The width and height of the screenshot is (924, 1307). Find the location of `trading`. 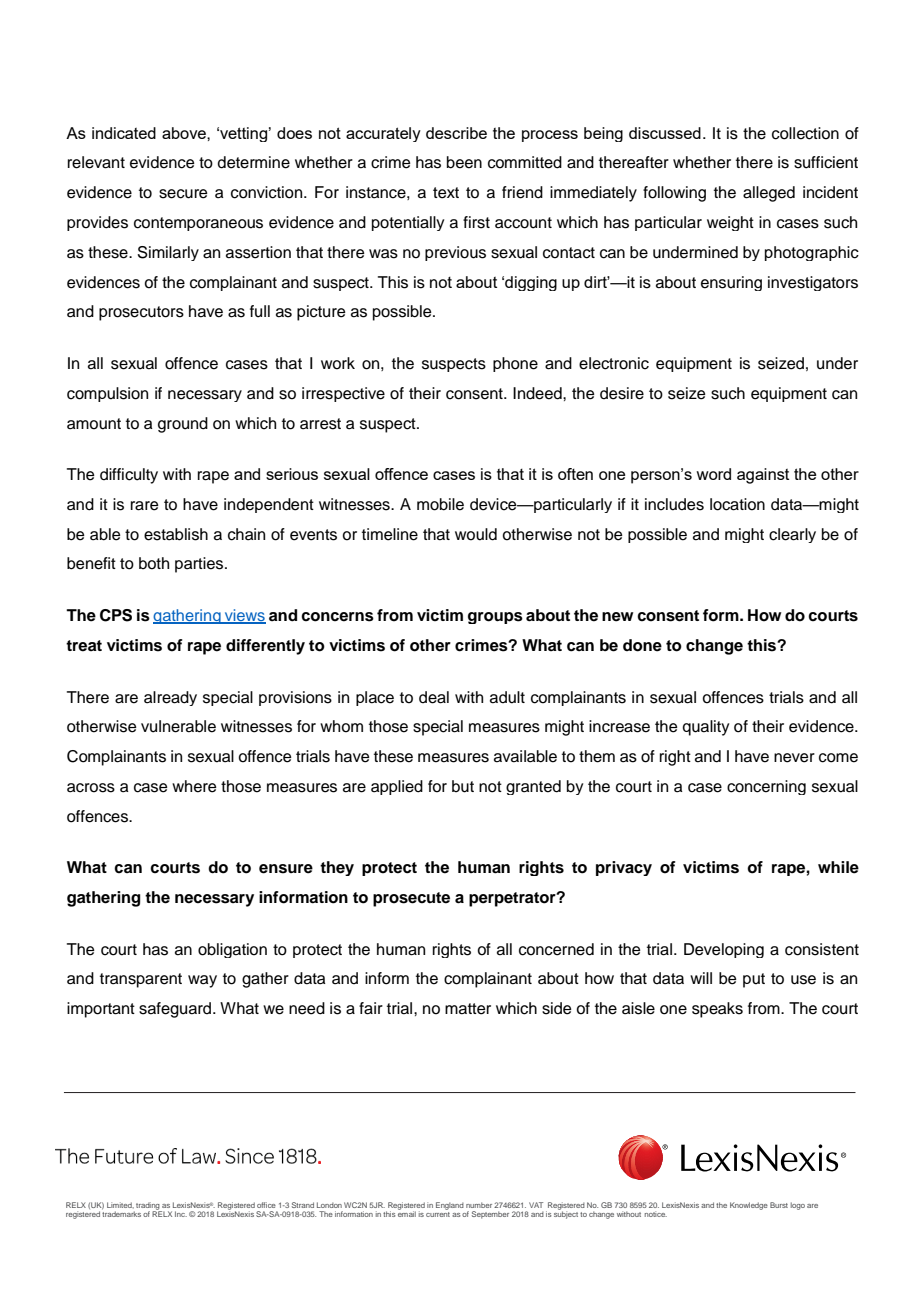

trading is located at coordinates (147, 1207).
